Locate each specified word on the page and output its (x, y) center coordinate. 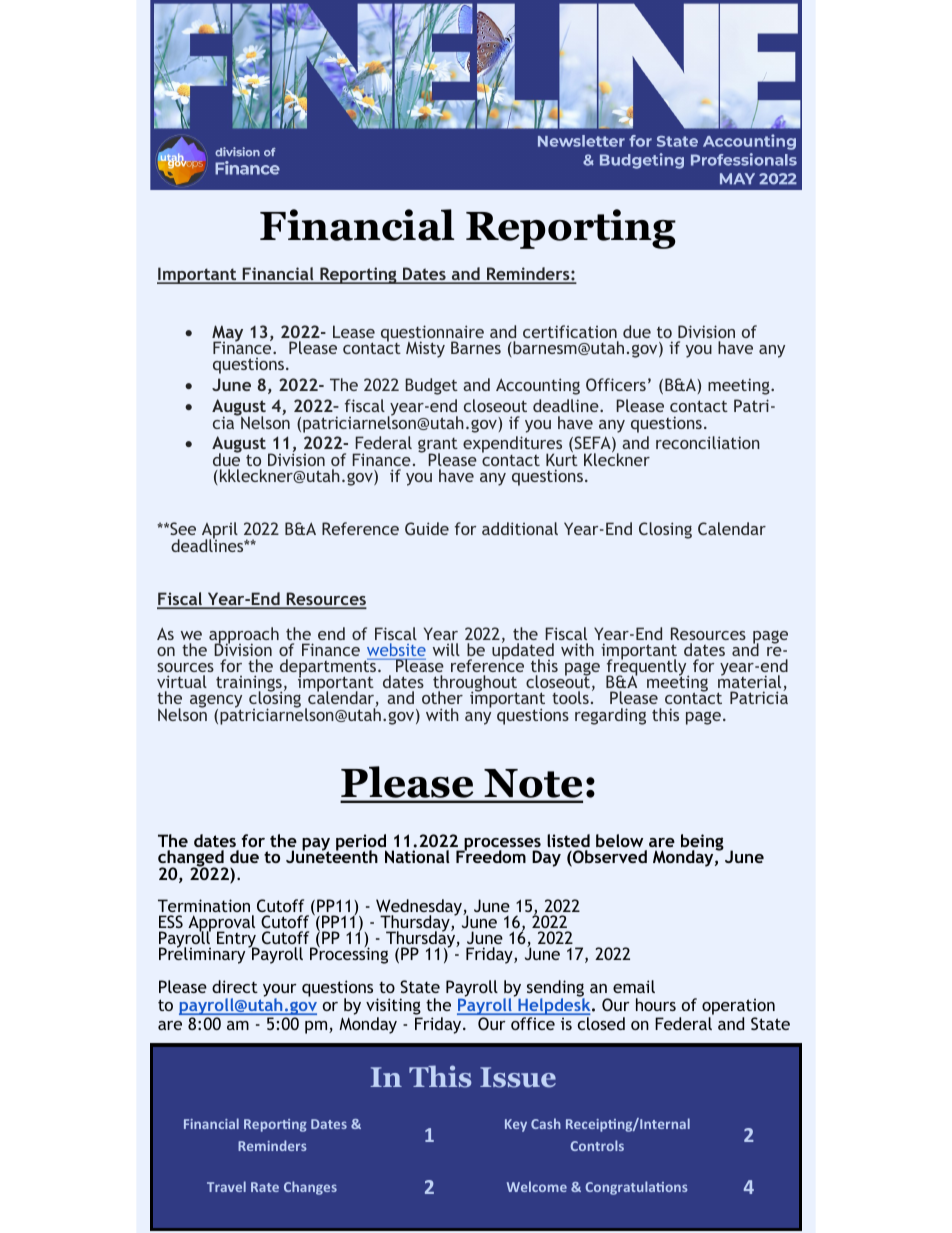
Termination (204, 905)
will (446, 649)
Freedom (491, 855)
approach (244, 636)
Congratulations (636, 1188)
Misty (425, 349)
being (702, 844)
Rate (265, 1187)
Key (516, 1125)
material (751, 682)
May (227, 334)
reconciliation (708, 442)
